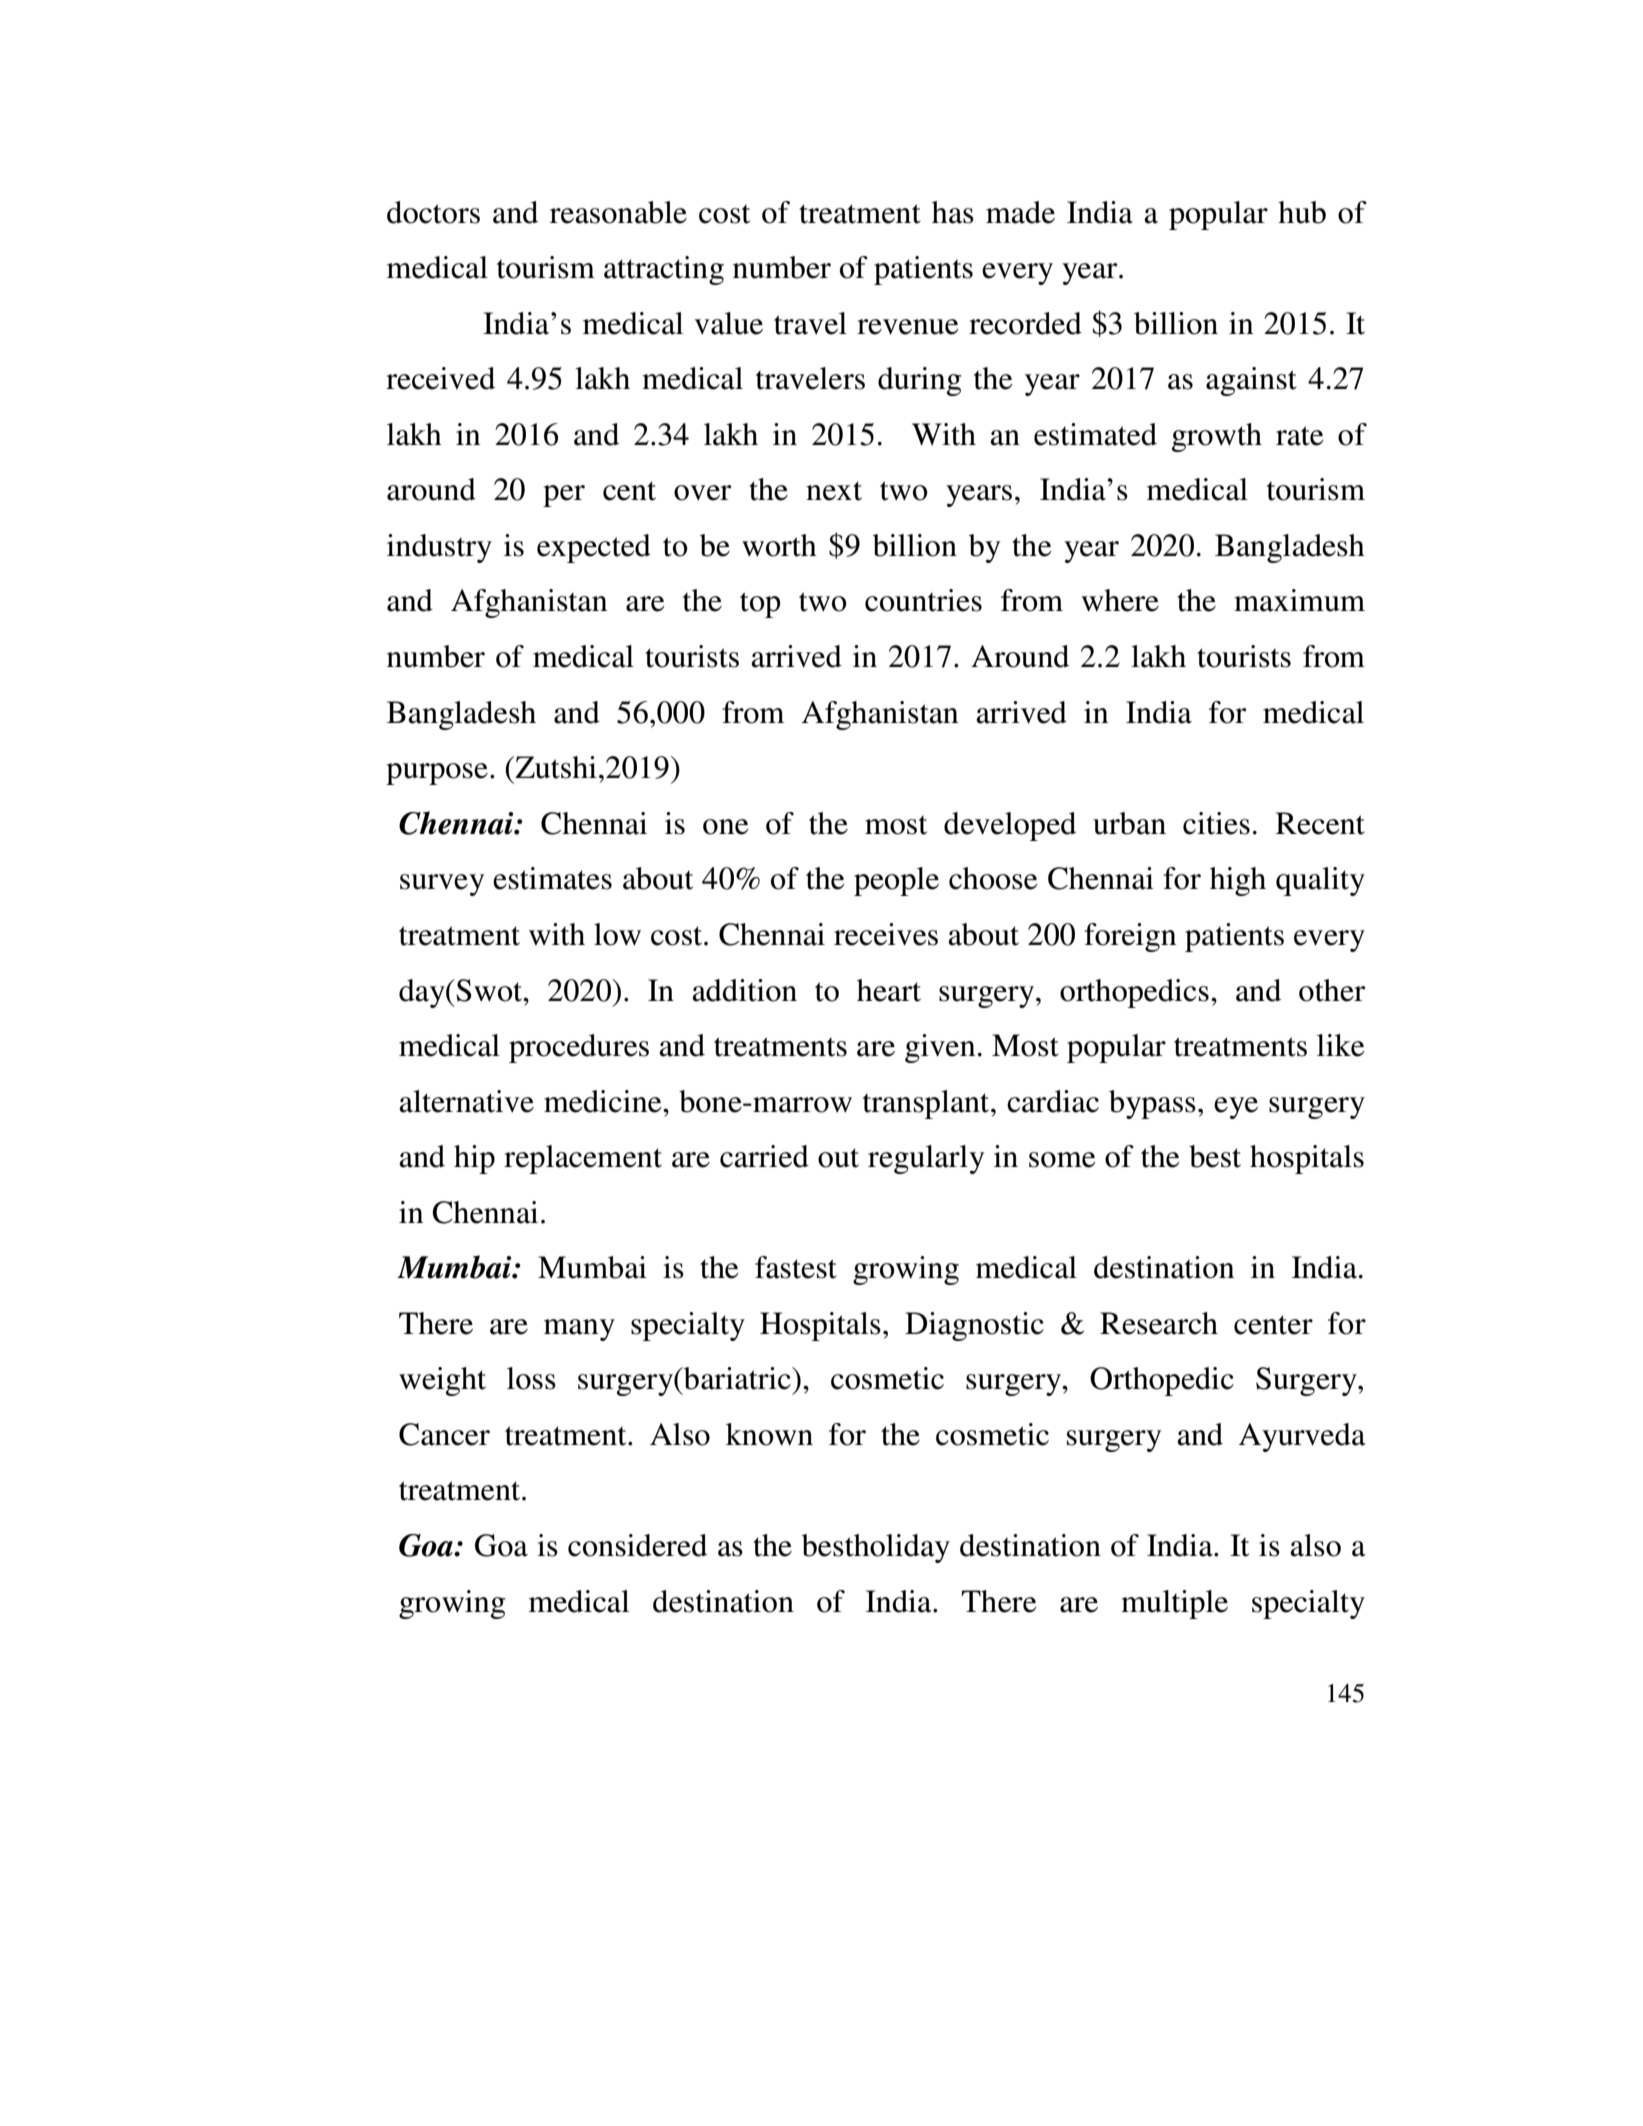  What do you see at coordinates (637, 1545) in the page?
I see `considered` at bounding box center [637, 1545].
